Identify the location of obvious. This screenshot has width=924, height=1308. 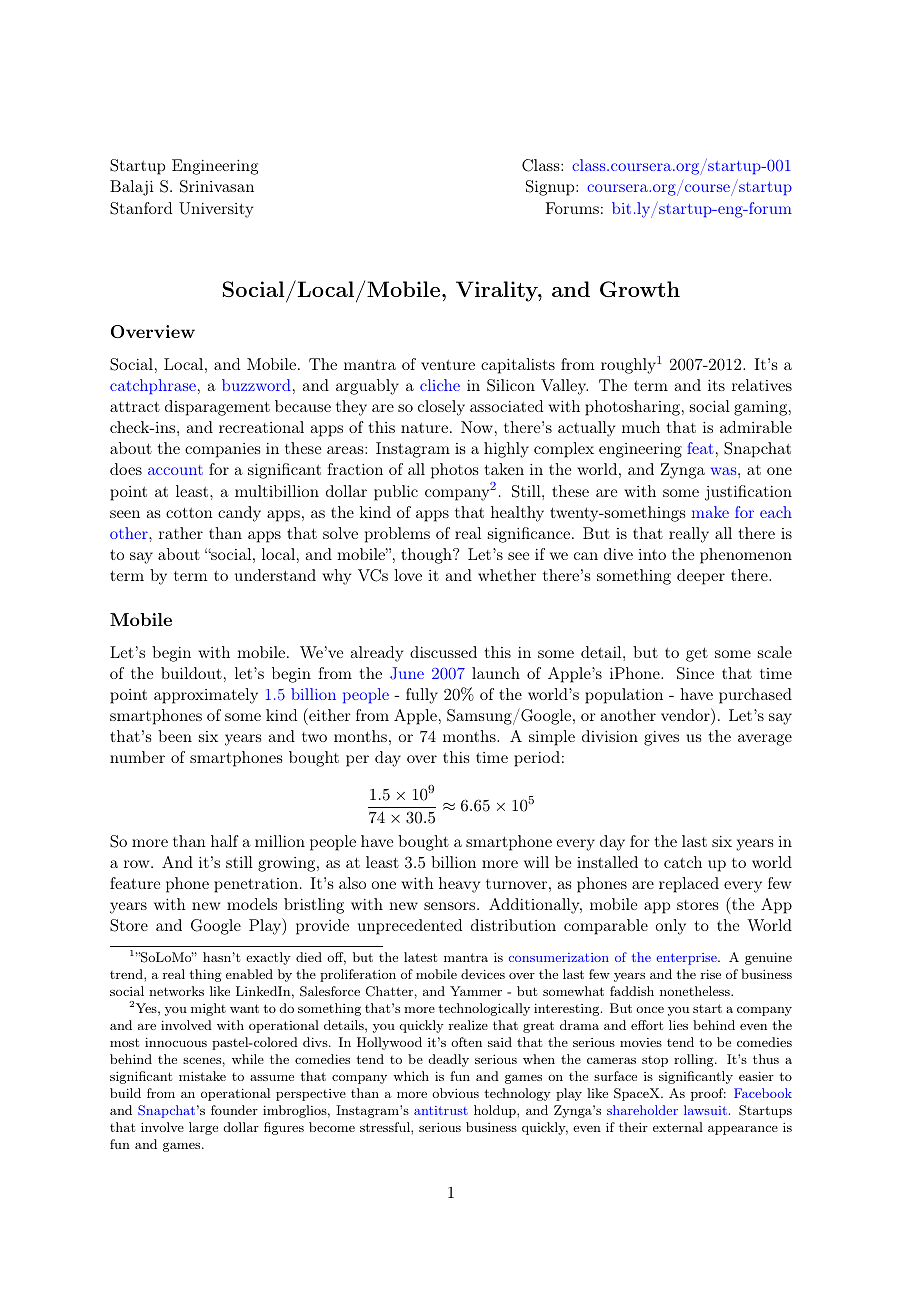
(455, 1093).
